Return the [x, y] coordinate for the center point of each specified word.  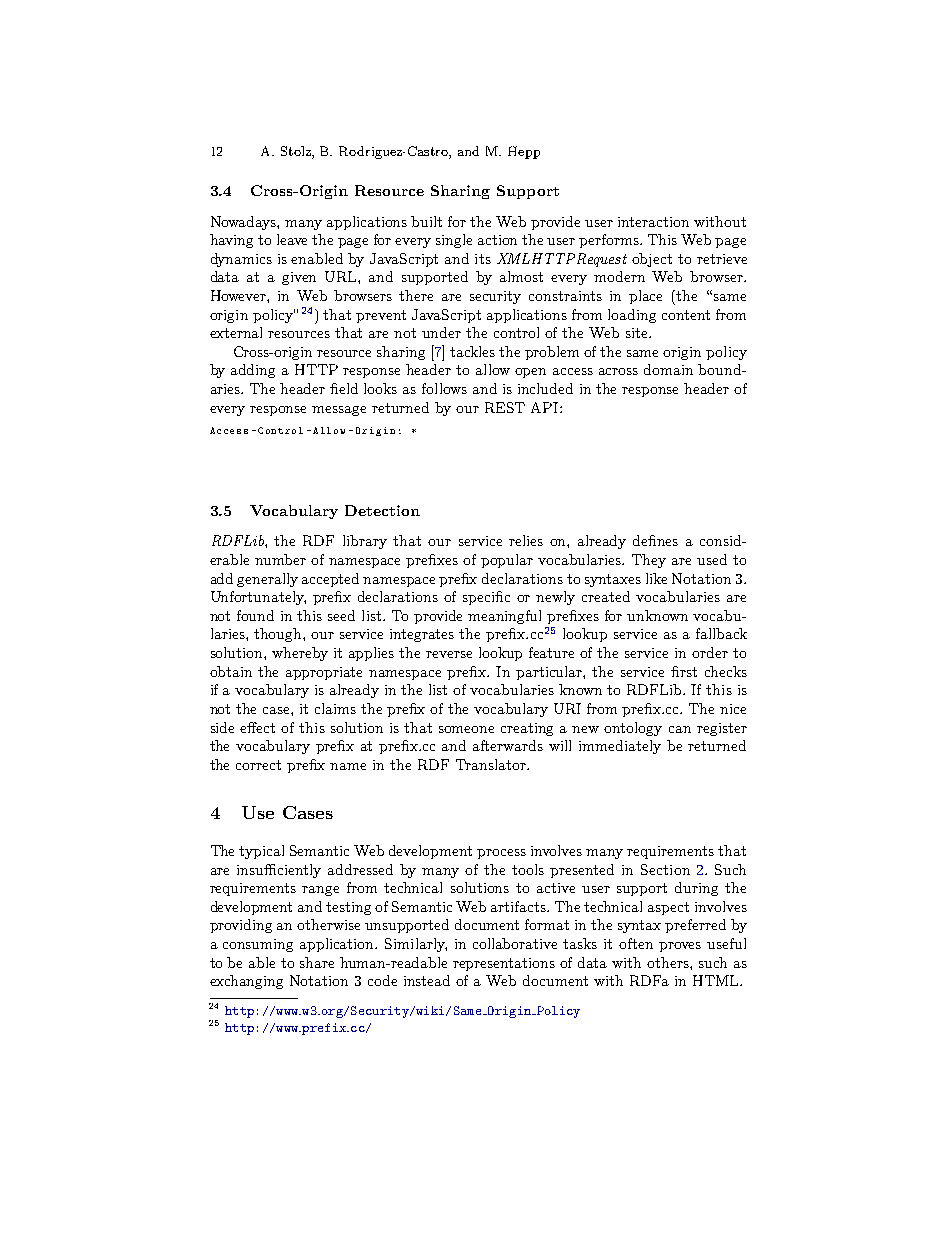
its [483, 259]
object [652, 260]
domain [668, 369]
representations [504, 964]
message [339, 411]
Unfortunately [258, 598]
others [669, 962]
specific [486, 598]
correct [258, 765]
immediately [620, 747]
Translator [492, 764]
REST [505, 407]
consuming [258, 945]
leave [292, 239]
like [656, 578]
